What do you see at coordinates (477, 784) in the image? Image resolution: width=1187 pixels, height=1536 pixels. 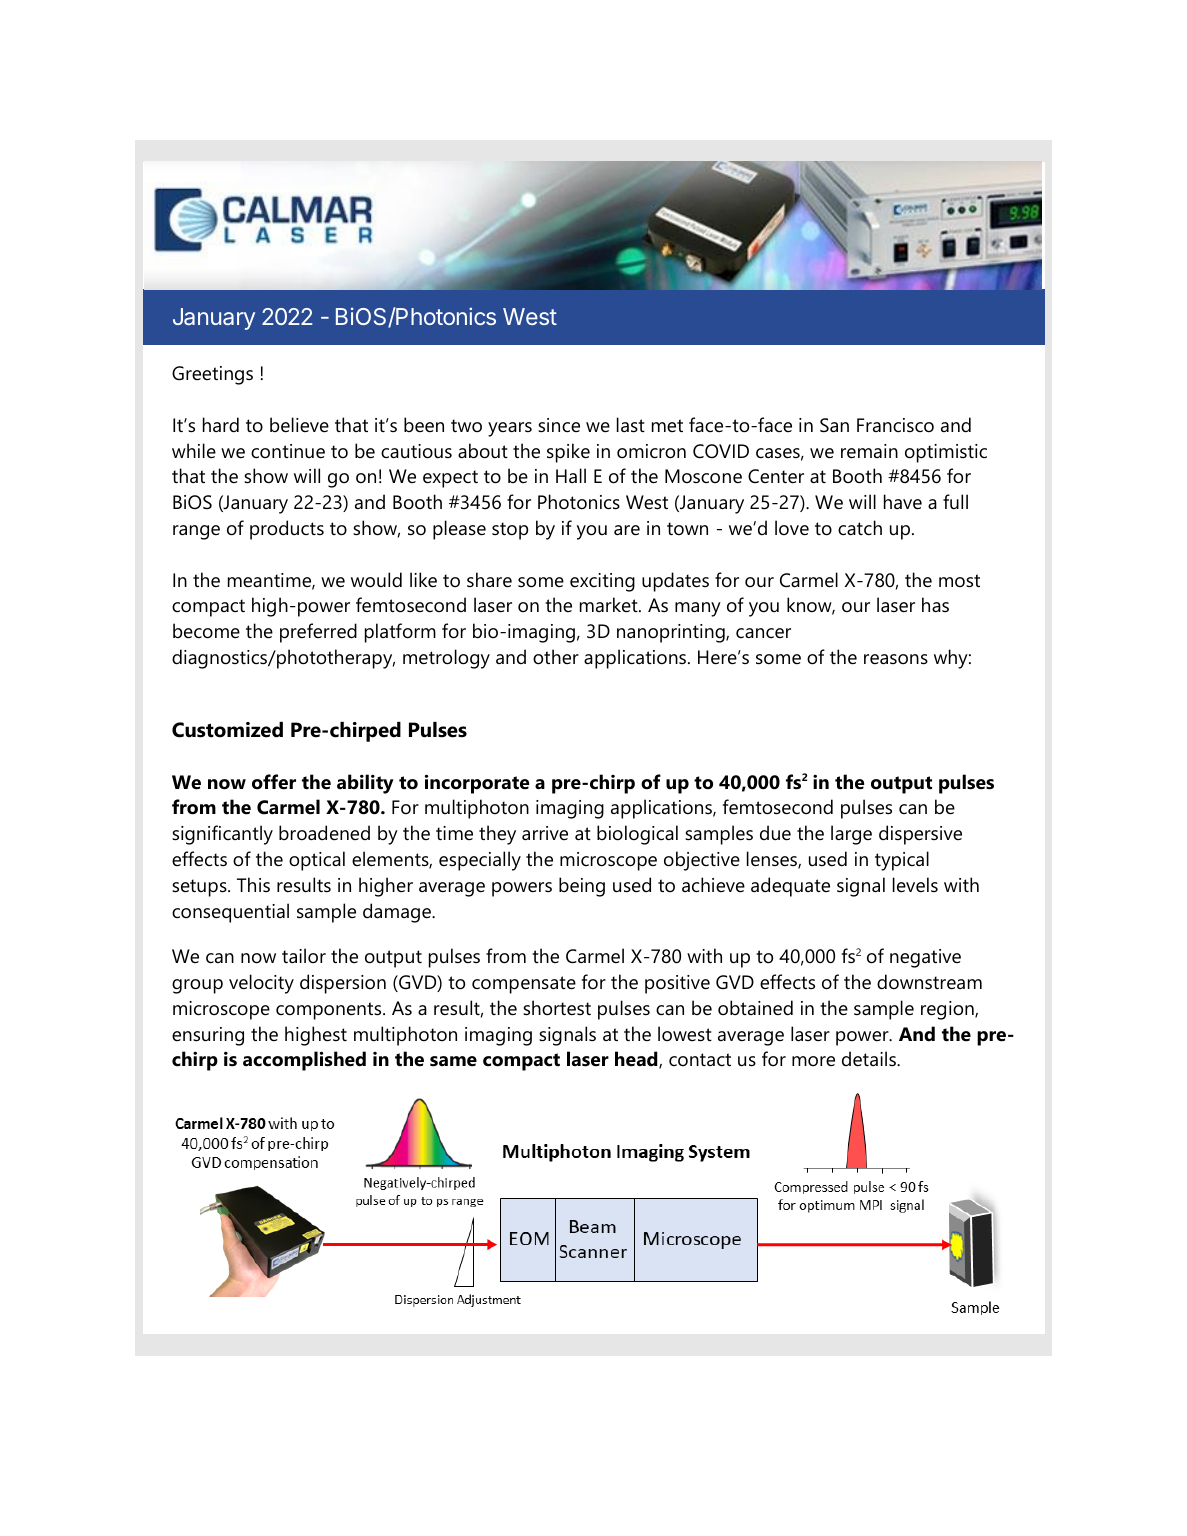 I see `incorporate` at bounding box center [477, 784].
